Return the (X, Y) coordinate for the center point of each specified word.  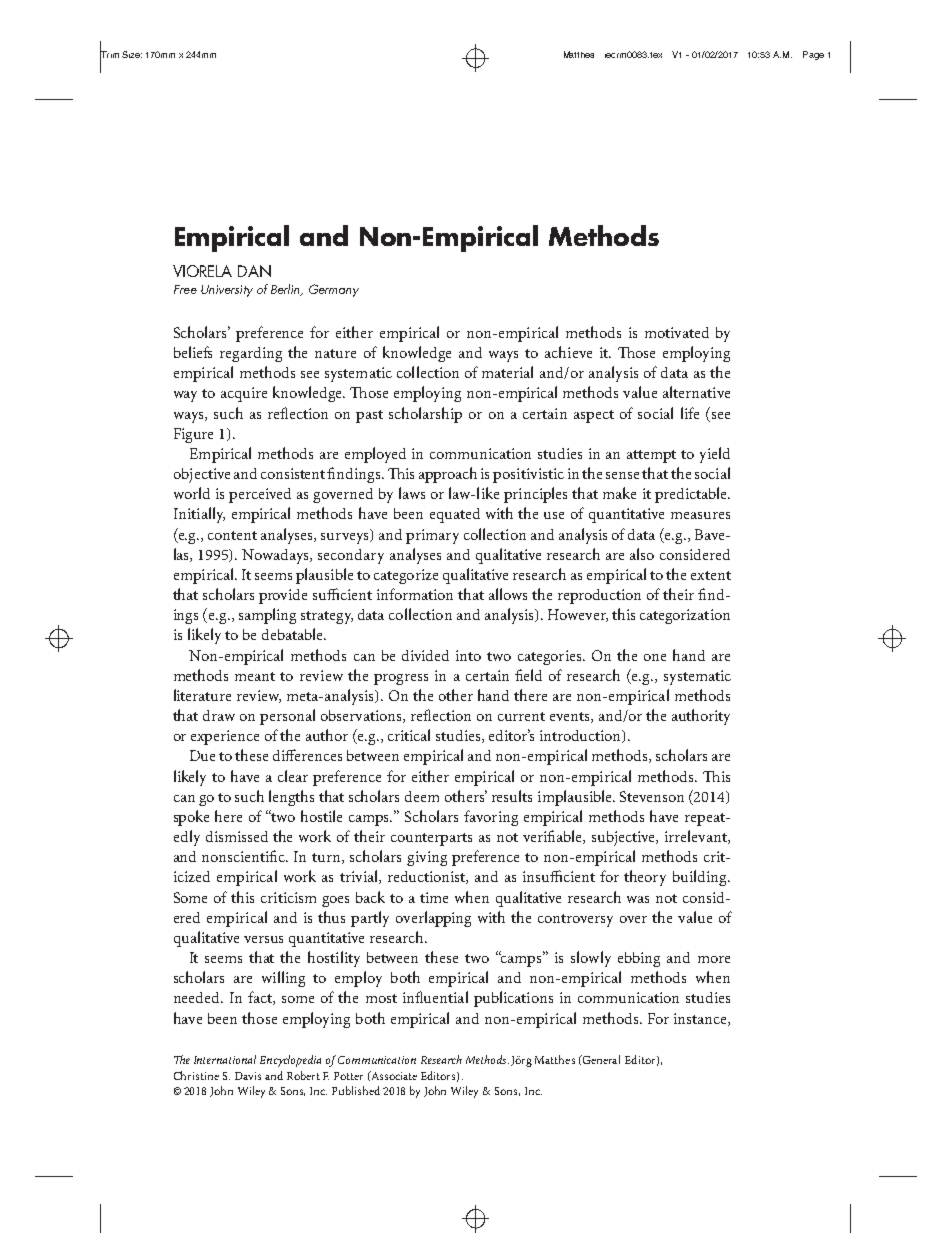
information (415, 594)
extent (711, 575)
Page (813, 55)
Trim (109, 55)
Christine (196, 1075)
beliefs (193, 352)
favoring (491, 818)
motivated (677, 332)
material (507, 372)
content (232, 535)
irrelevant (697, 837)
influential (435, 997)
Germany (334, 290)
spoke (191, 818)
